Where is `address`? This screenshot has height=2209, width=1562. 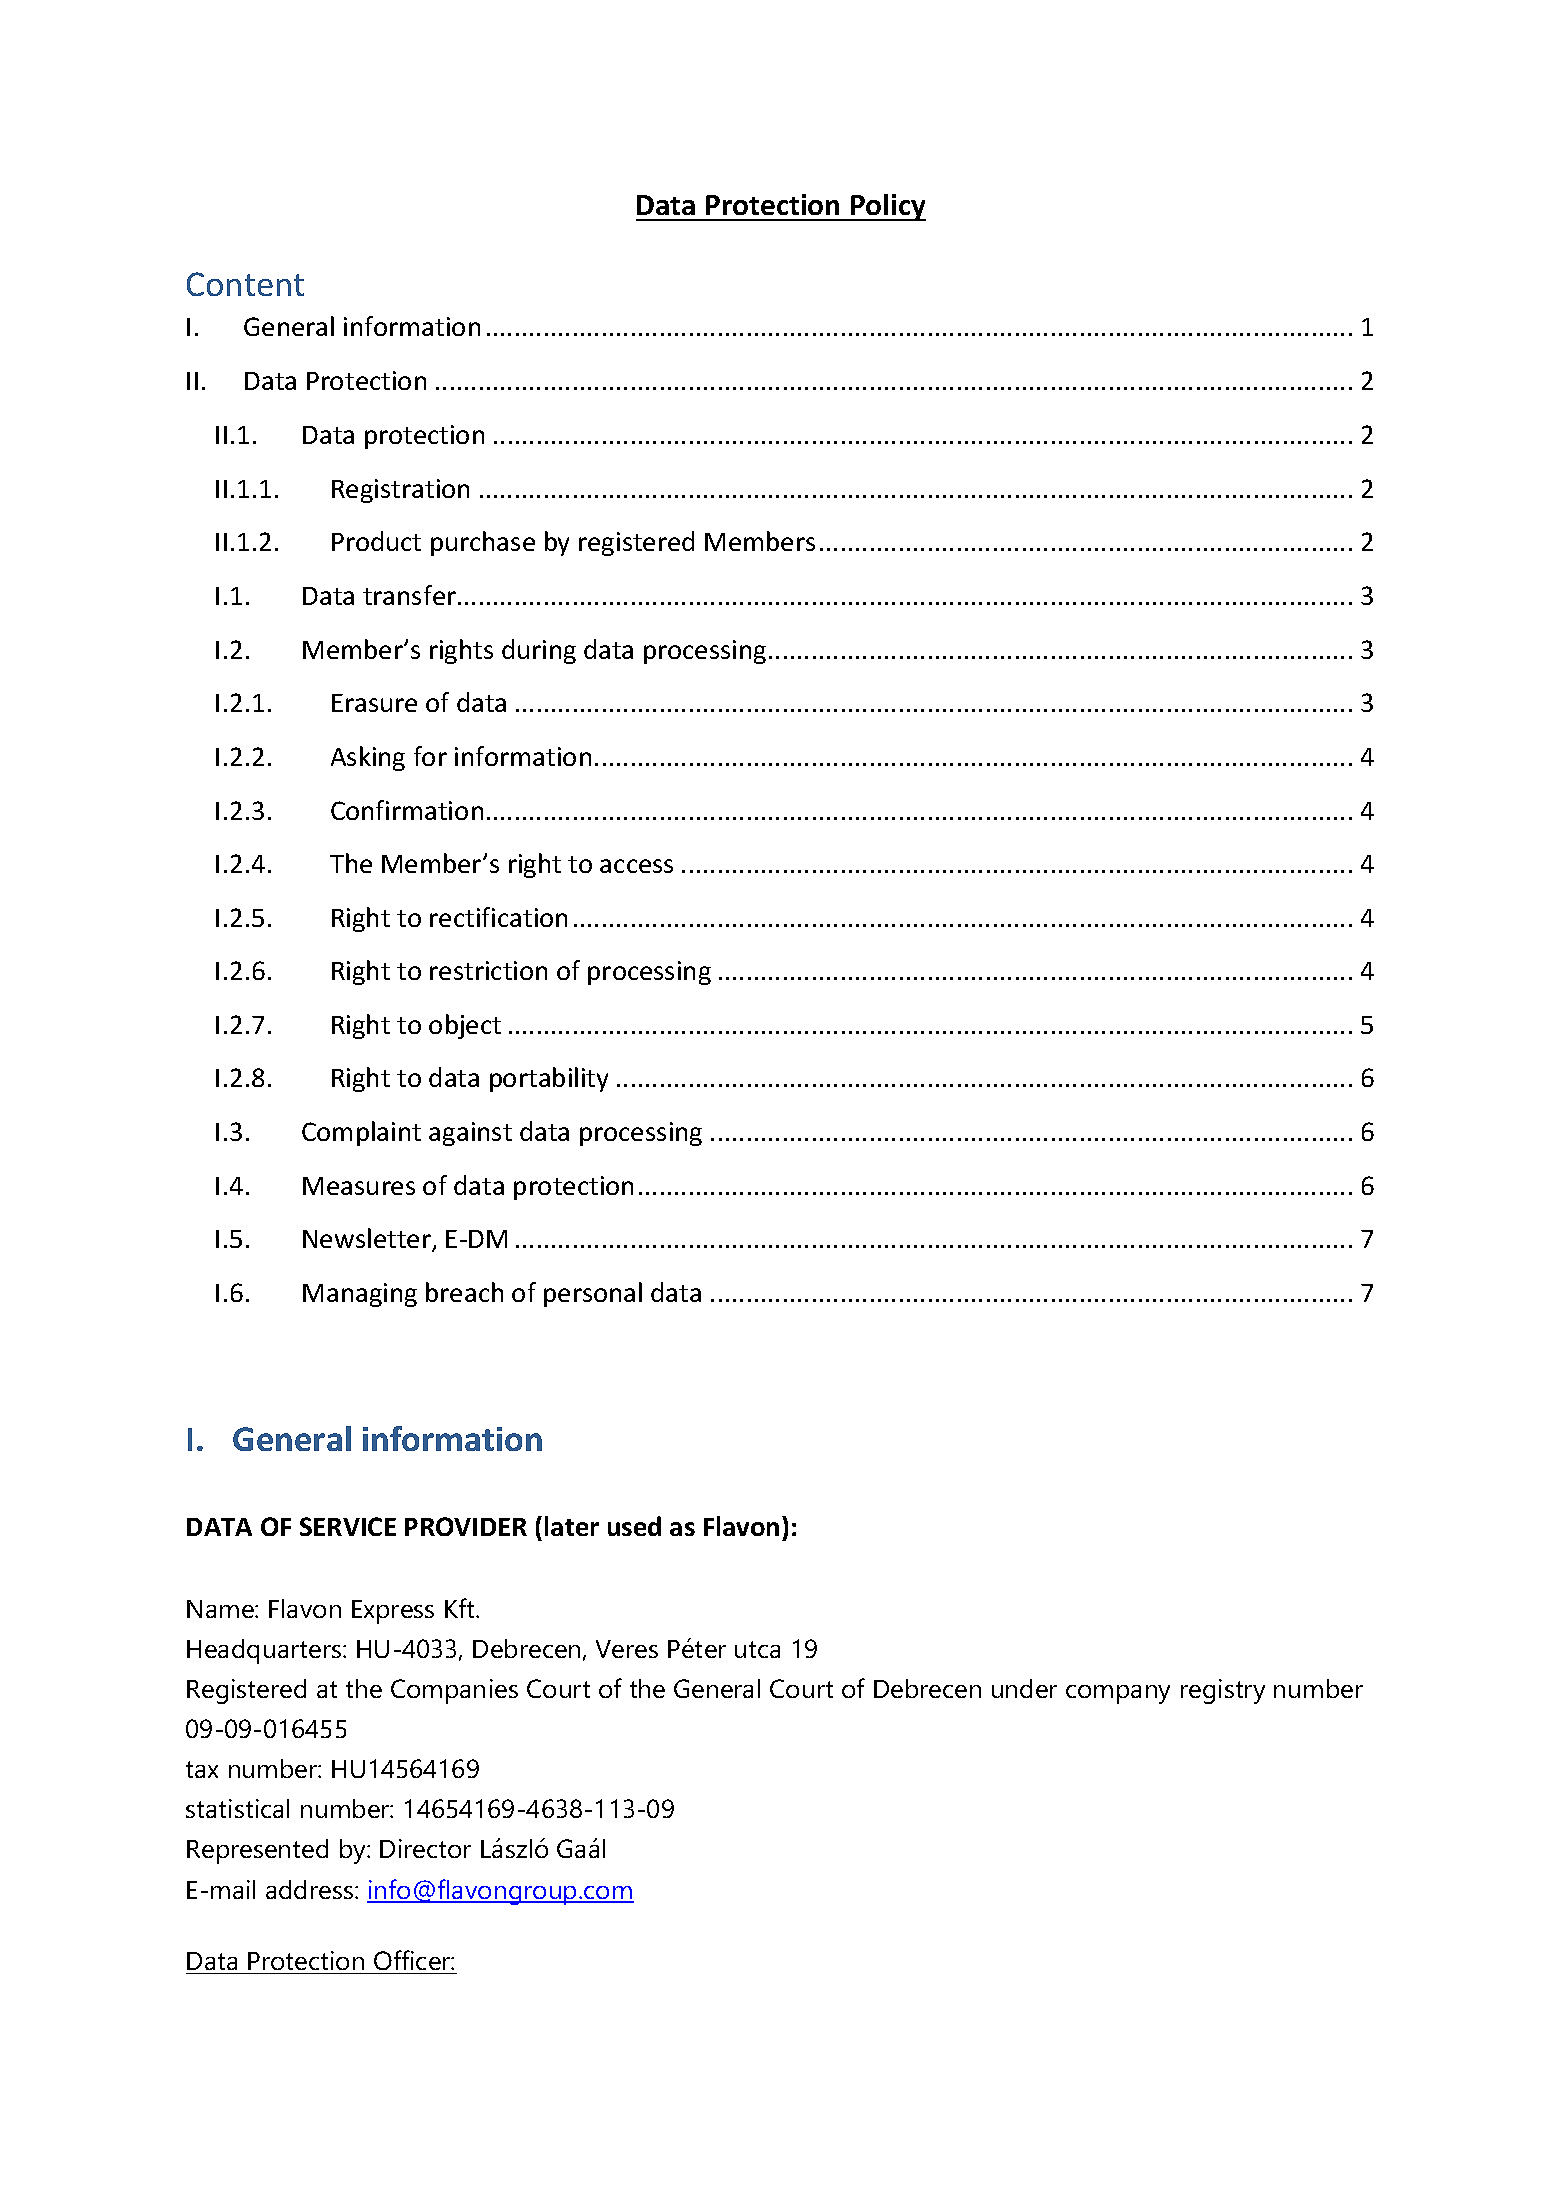 address is located at coordinates (311, 1889).
